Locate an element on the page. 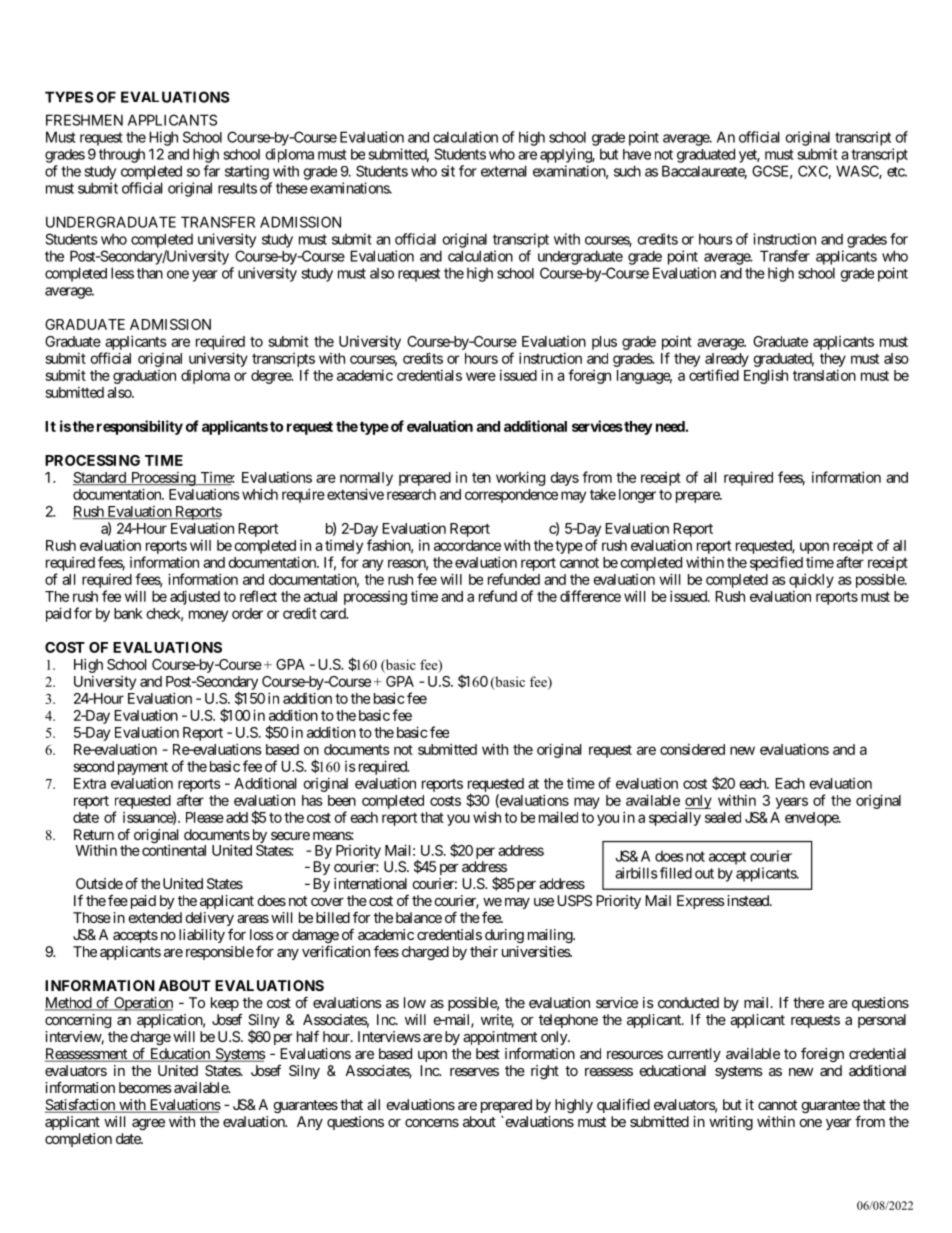 Image resolution: width=952 pixels, height=1233 pixels. external is located at coordinates (503, 171).
